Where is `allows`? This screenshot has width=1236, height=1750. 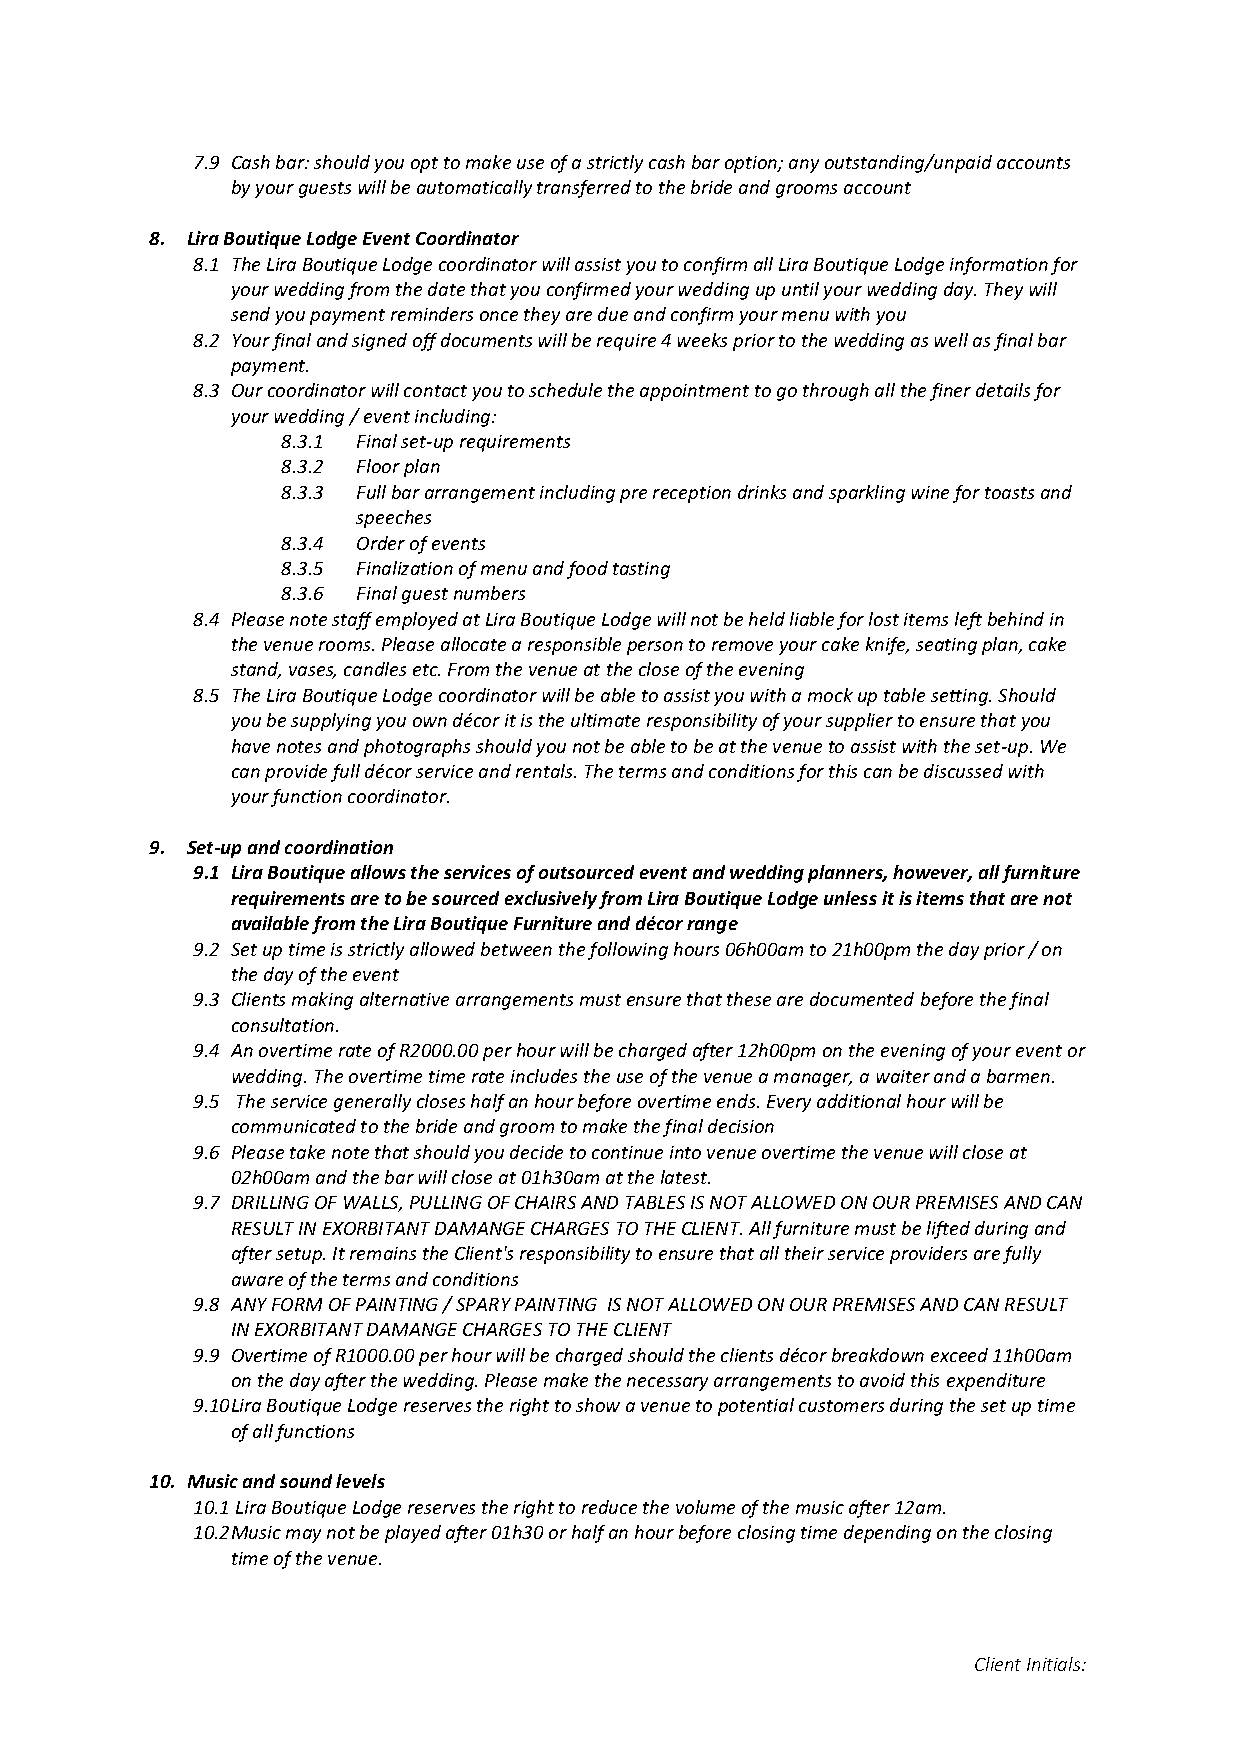
allows is located at coordinates (378, 872).
